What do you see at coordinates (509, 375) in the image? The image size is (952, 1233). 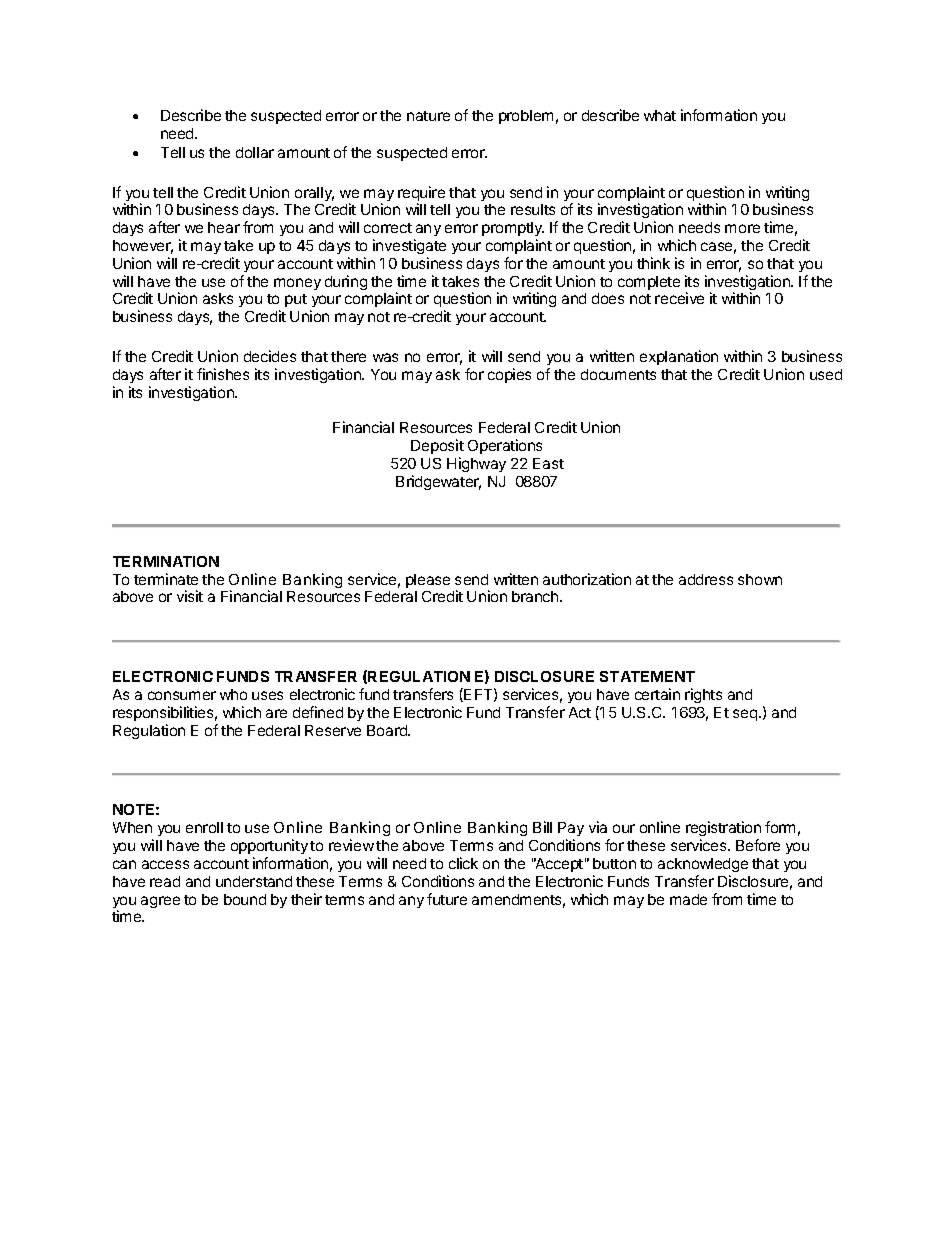 I see `copies` at bounding box center [509, 375].
